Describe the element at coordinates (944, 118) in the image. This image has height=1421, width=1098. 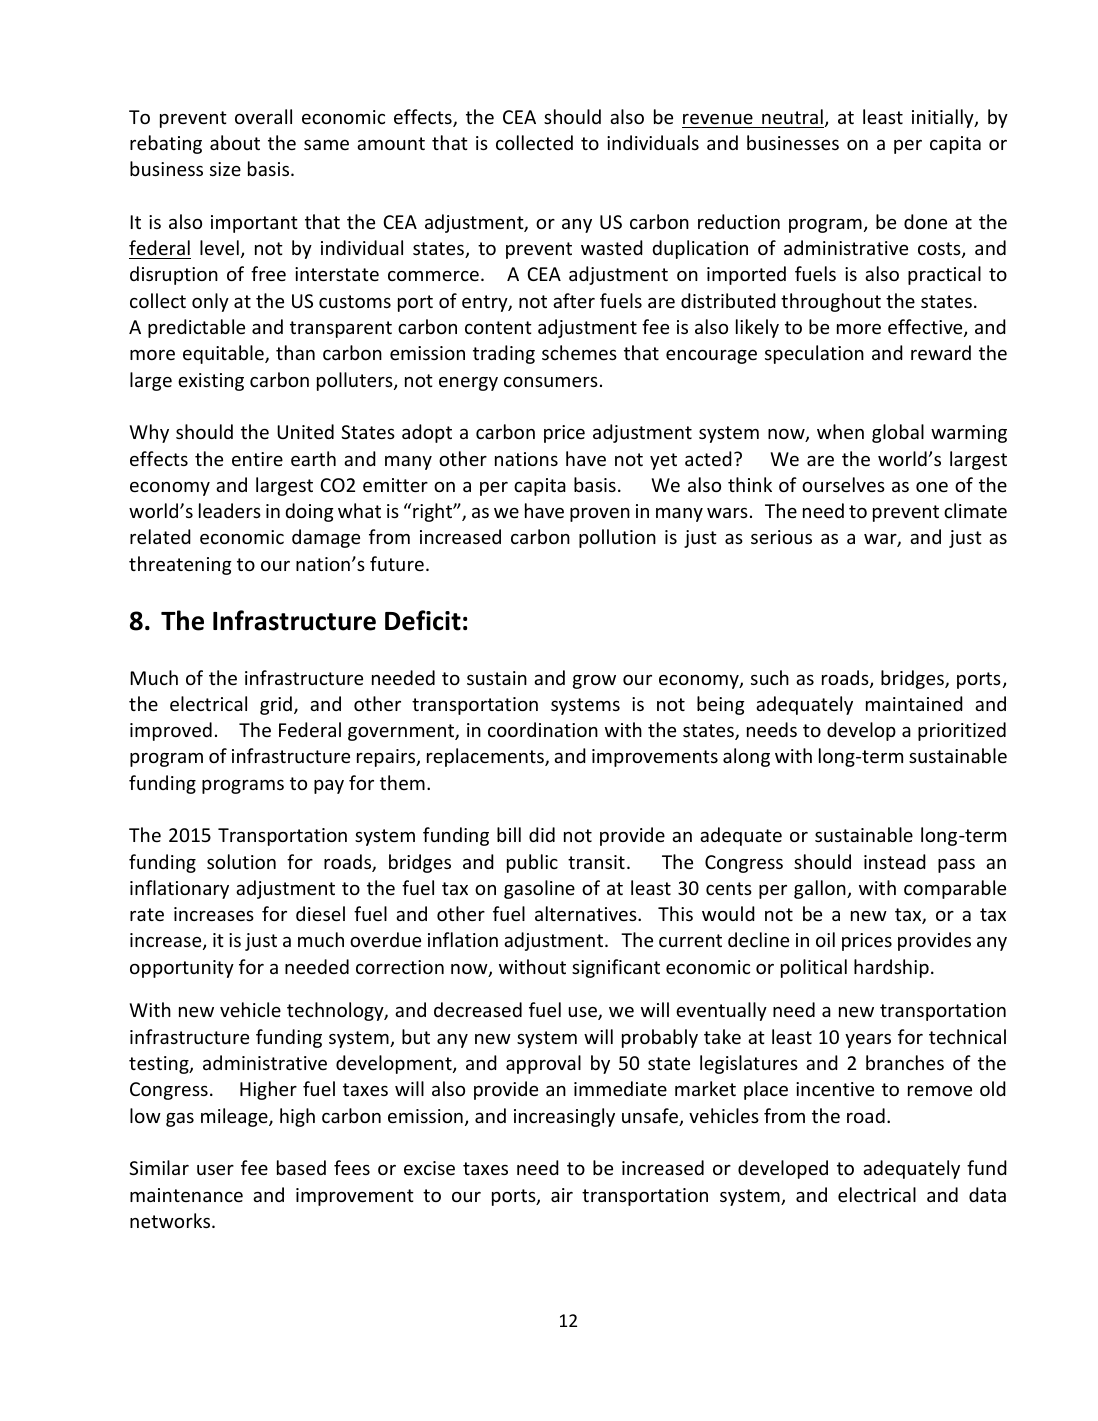
I see `initially` at that location.
